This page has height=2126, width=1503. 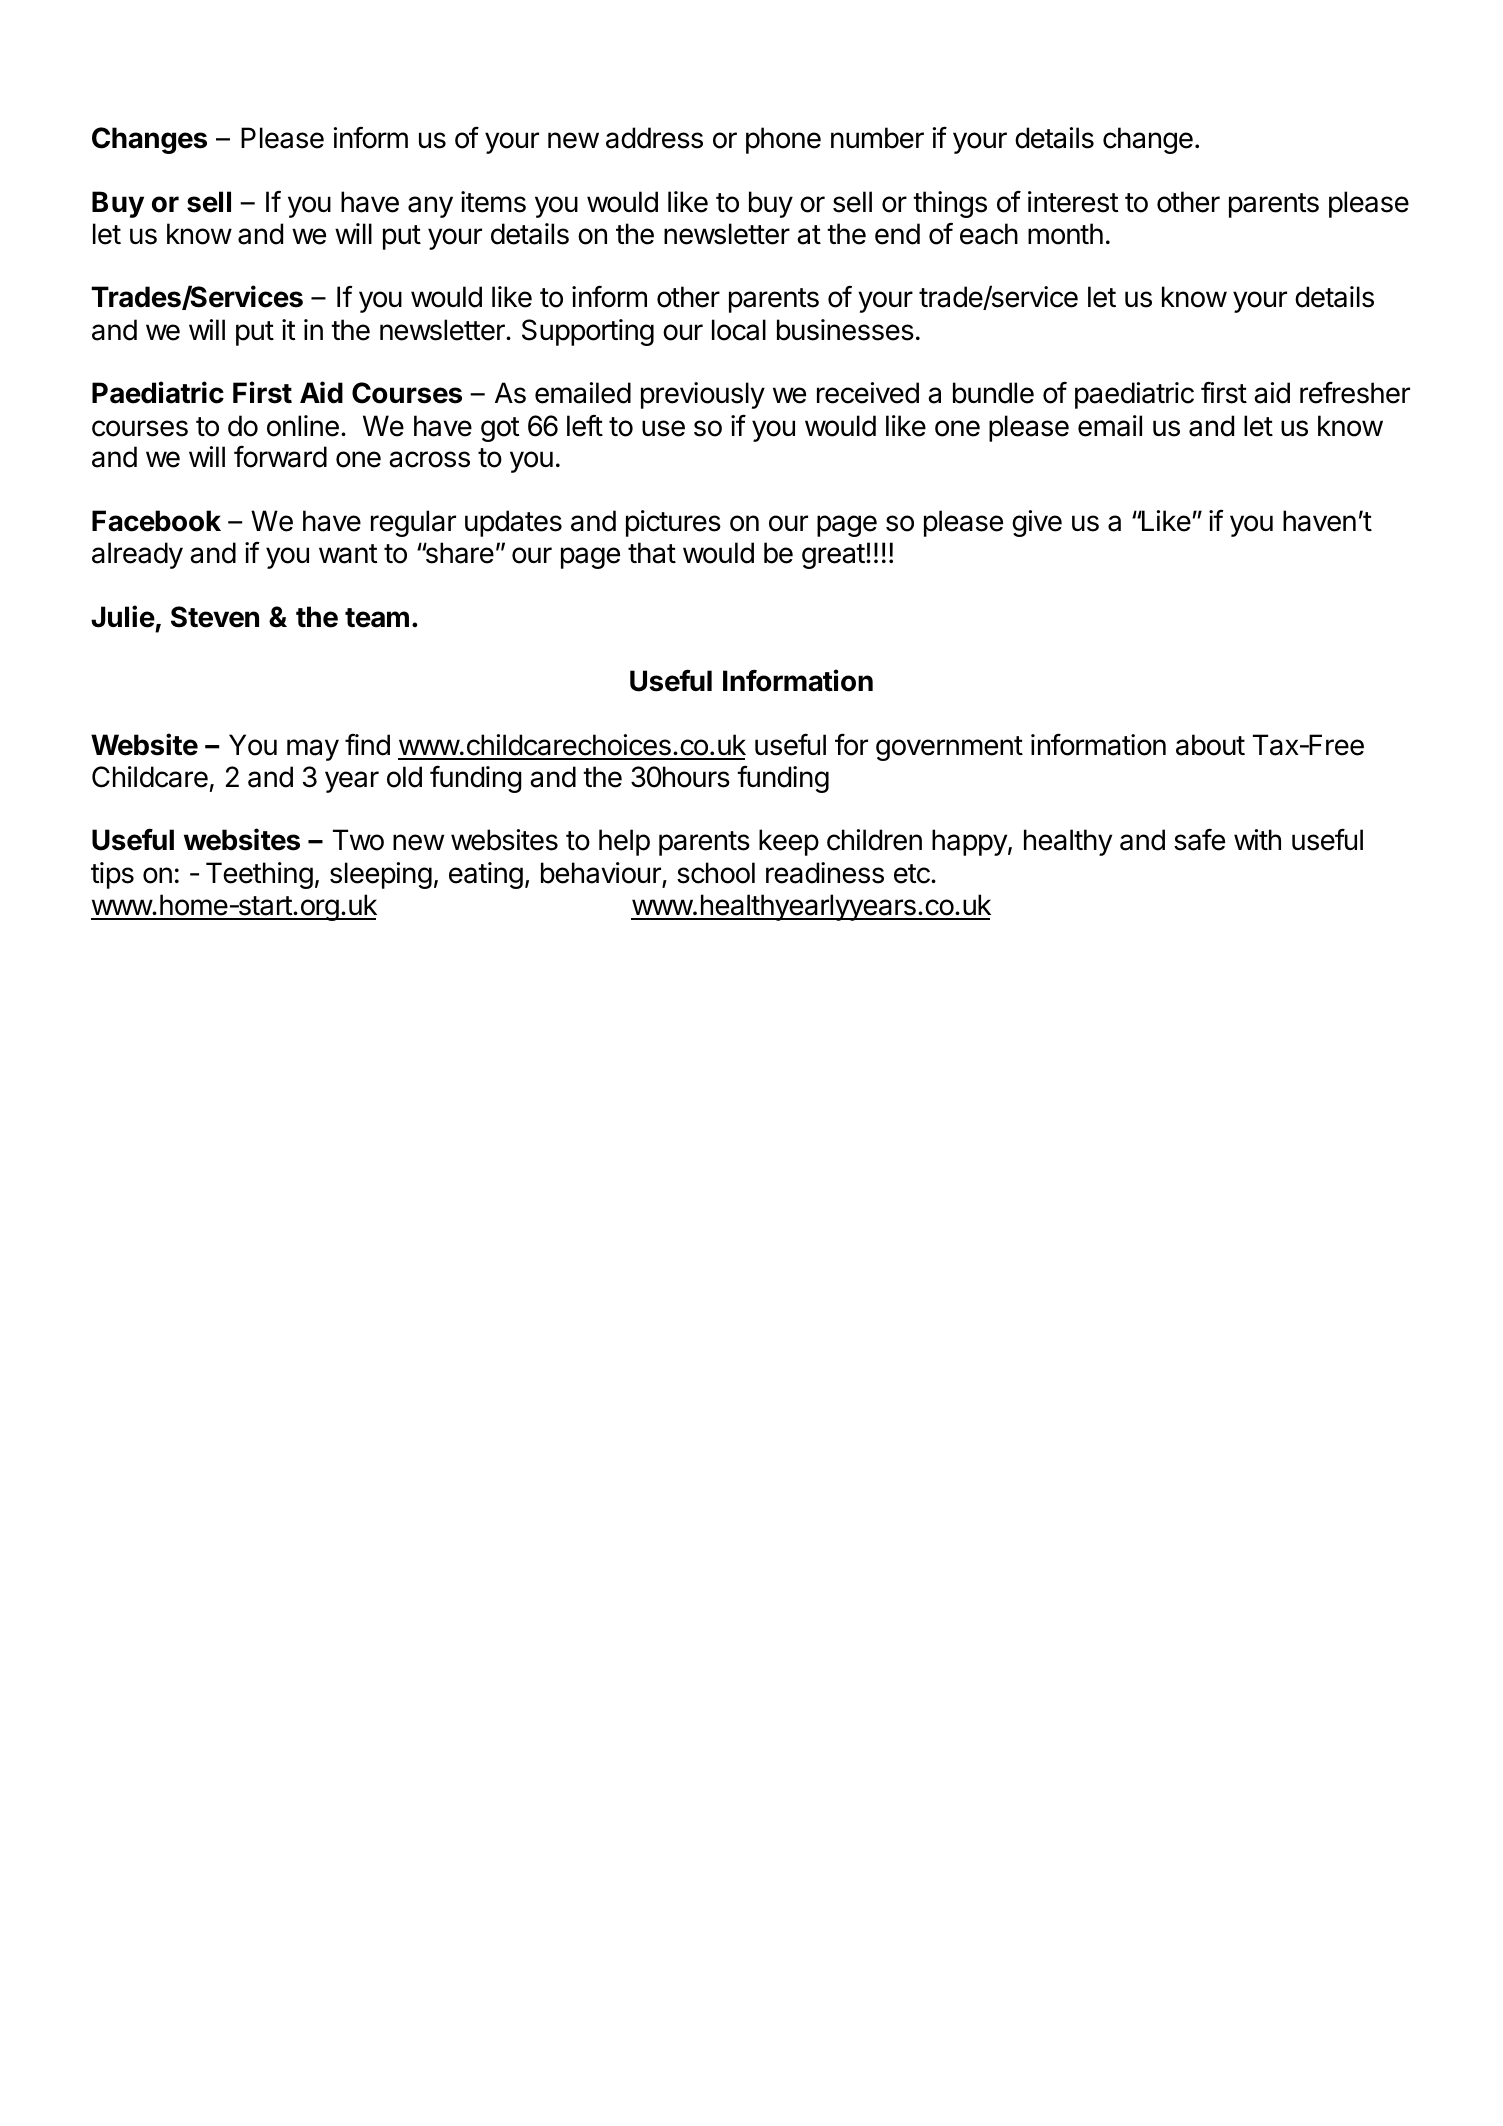 I want to click on pictures, so click(x=673, y=523).
